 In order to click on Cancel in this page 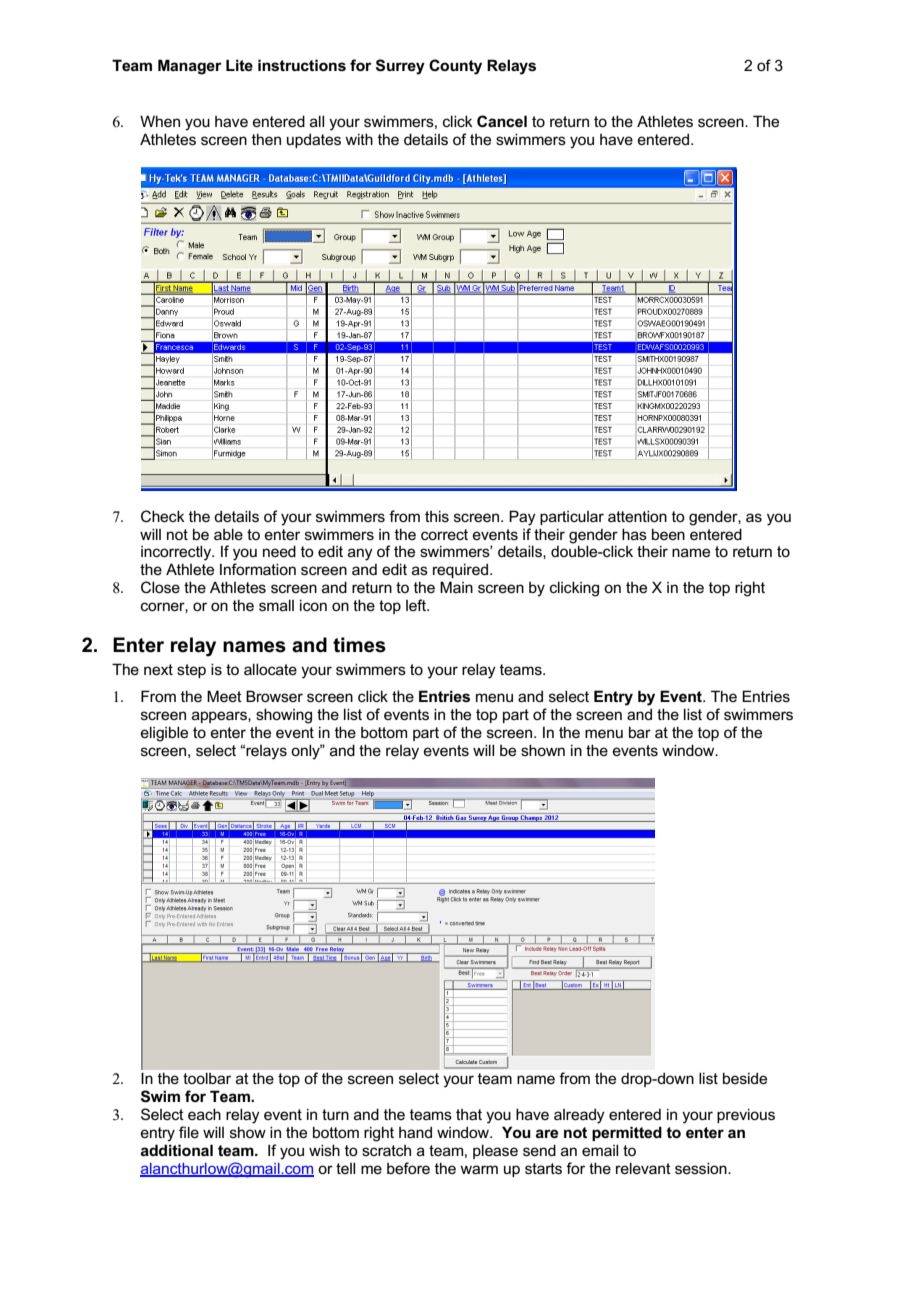, I will do `click(502, 121)`.
